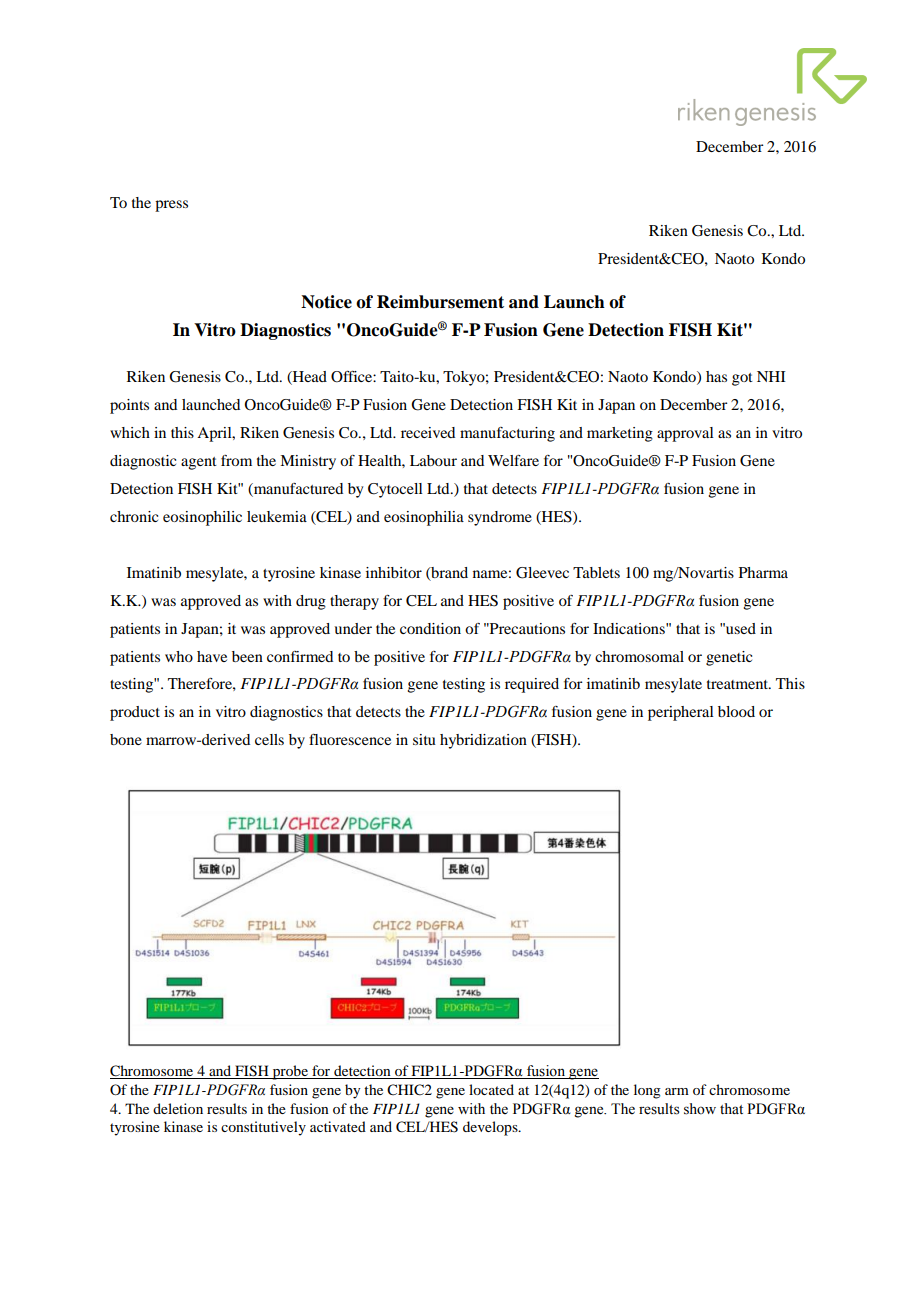  Describe the element at coordinates (171, 206) in the page. I see `press` at that location.
